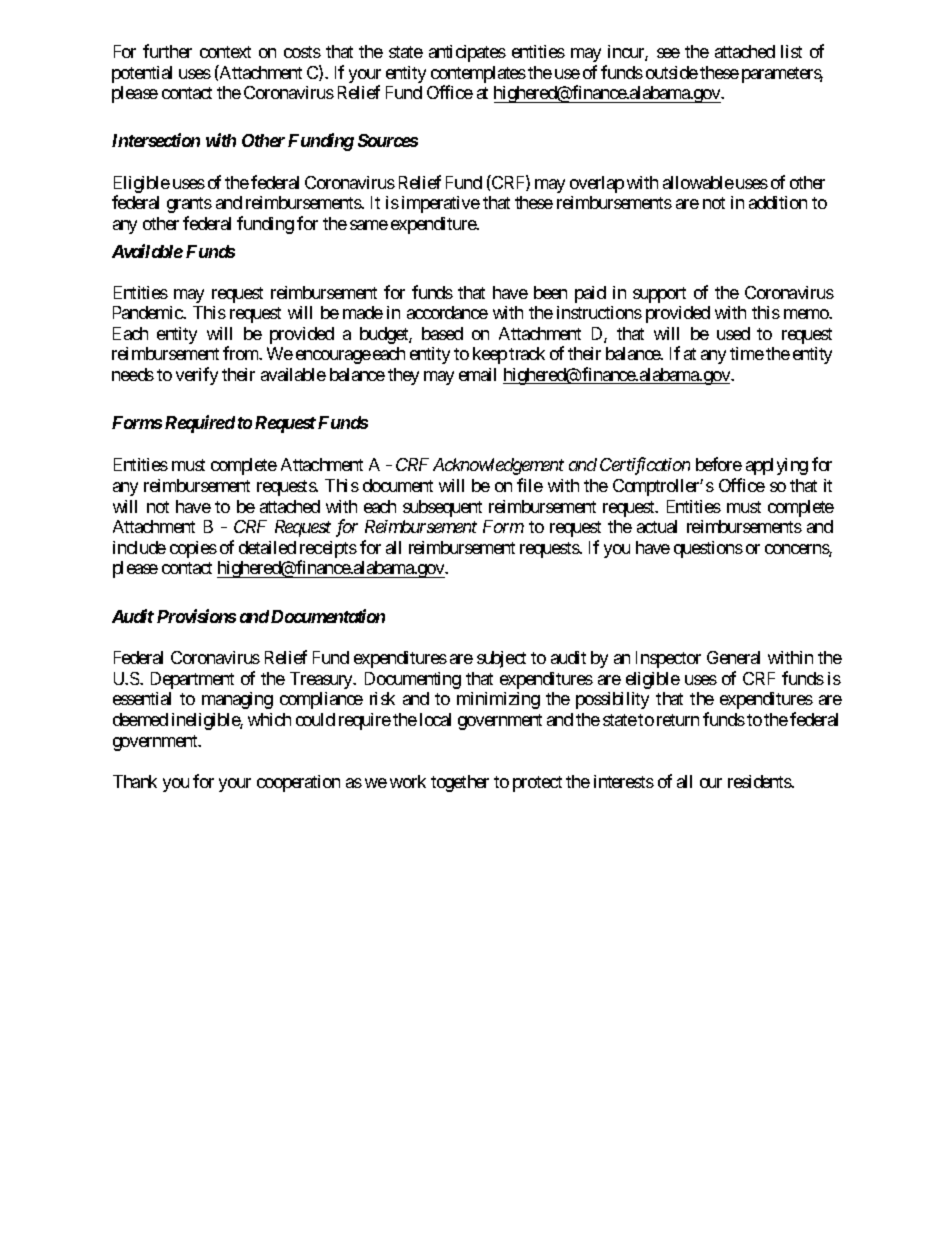 The height and width of the screenshot is (1233, 952). I want to click on context, so click(225, 52).
